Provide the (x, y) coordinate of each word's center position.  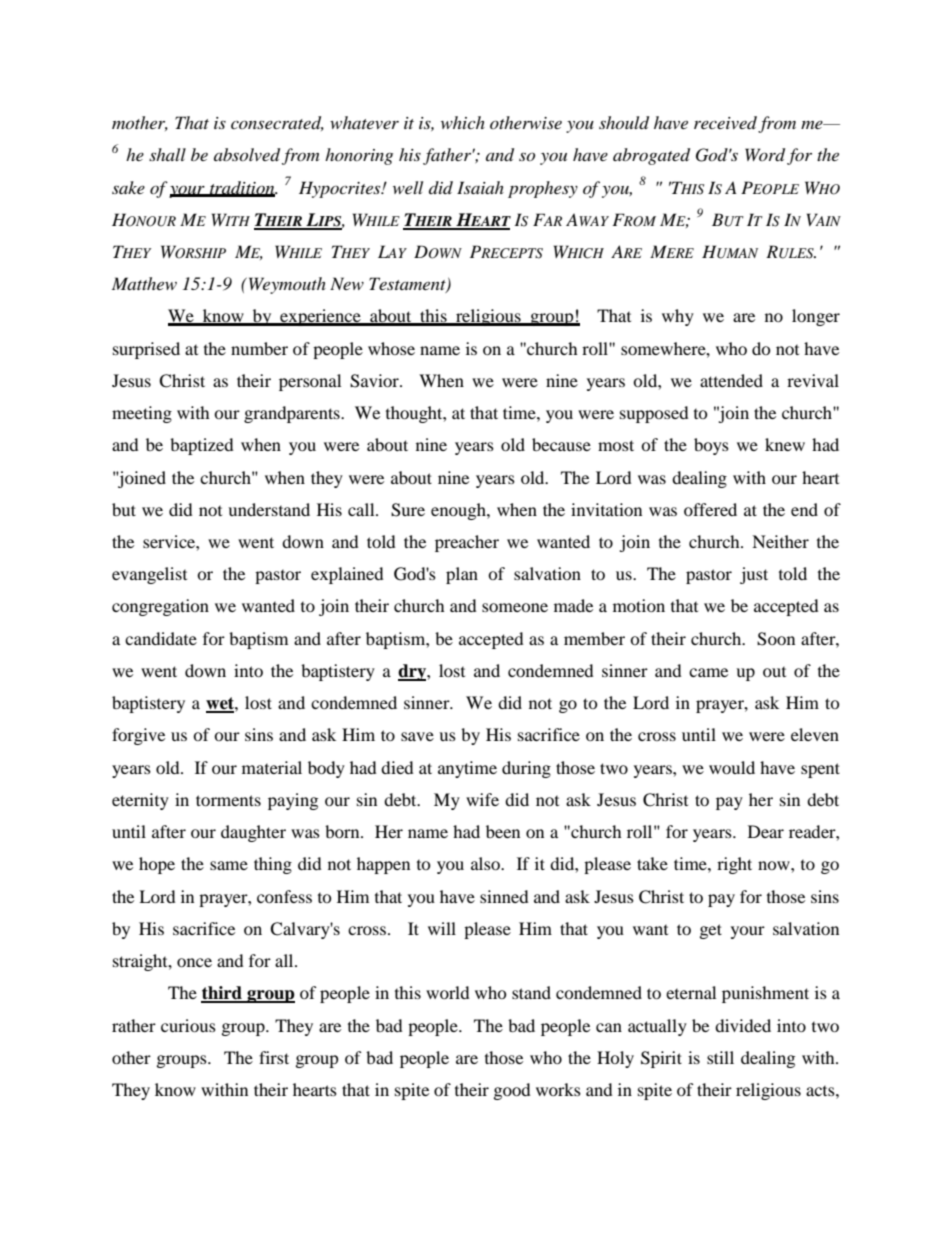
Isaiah (480, 187)
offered (710, 509)
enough (459, 511)
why (678, 317)
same (229, 865)
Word (765, 155)
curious (188, 1025)
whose (391, 348)
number (259, 348)
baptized (202, 446)
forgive (138, 736)
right (734, 865)
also (486, 863)
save (417, 736)
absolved (247, 155)
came (708, 672)
